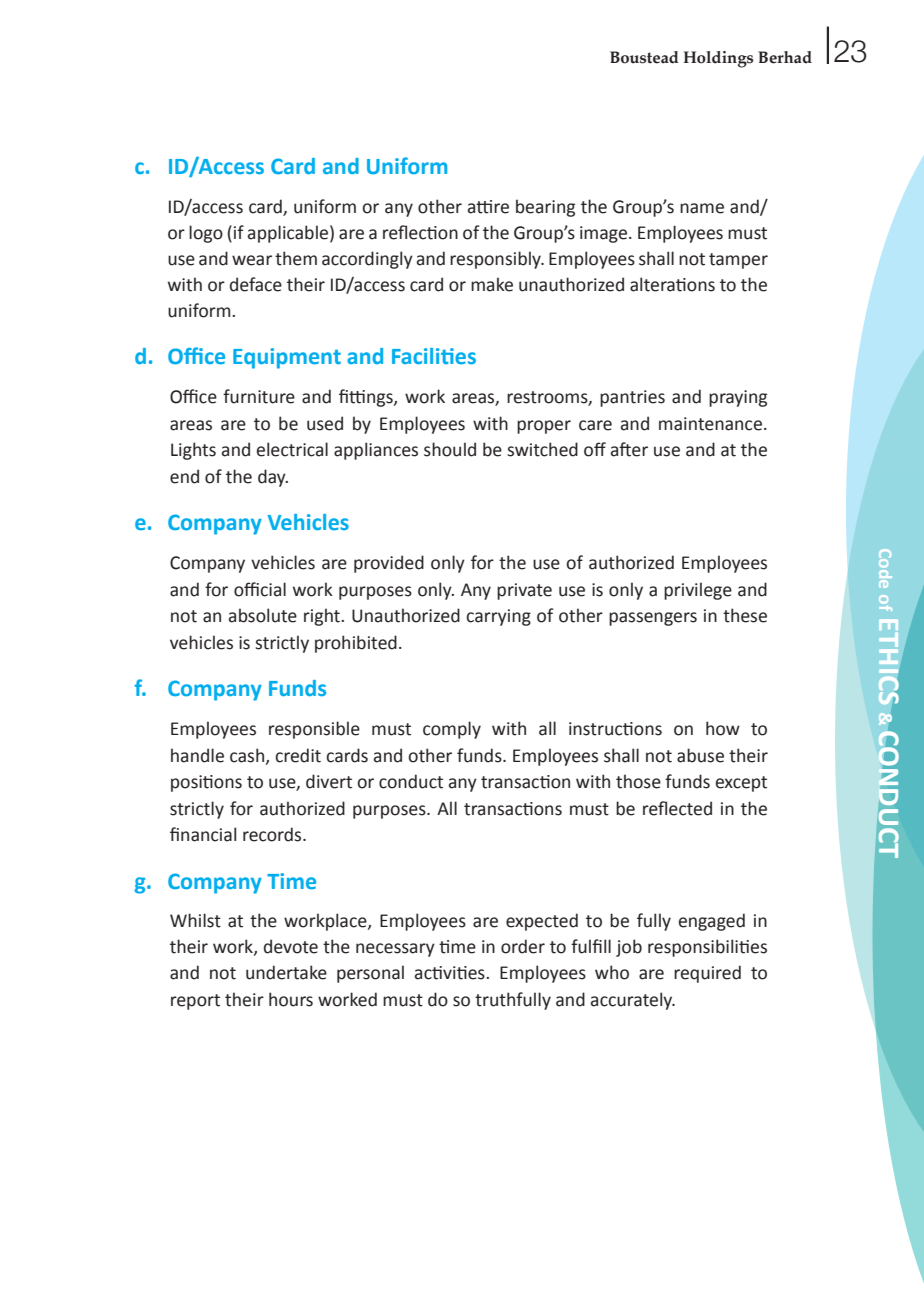 The width and height of the document is (924, 1311). I want to click on day, so click(273, 478).
